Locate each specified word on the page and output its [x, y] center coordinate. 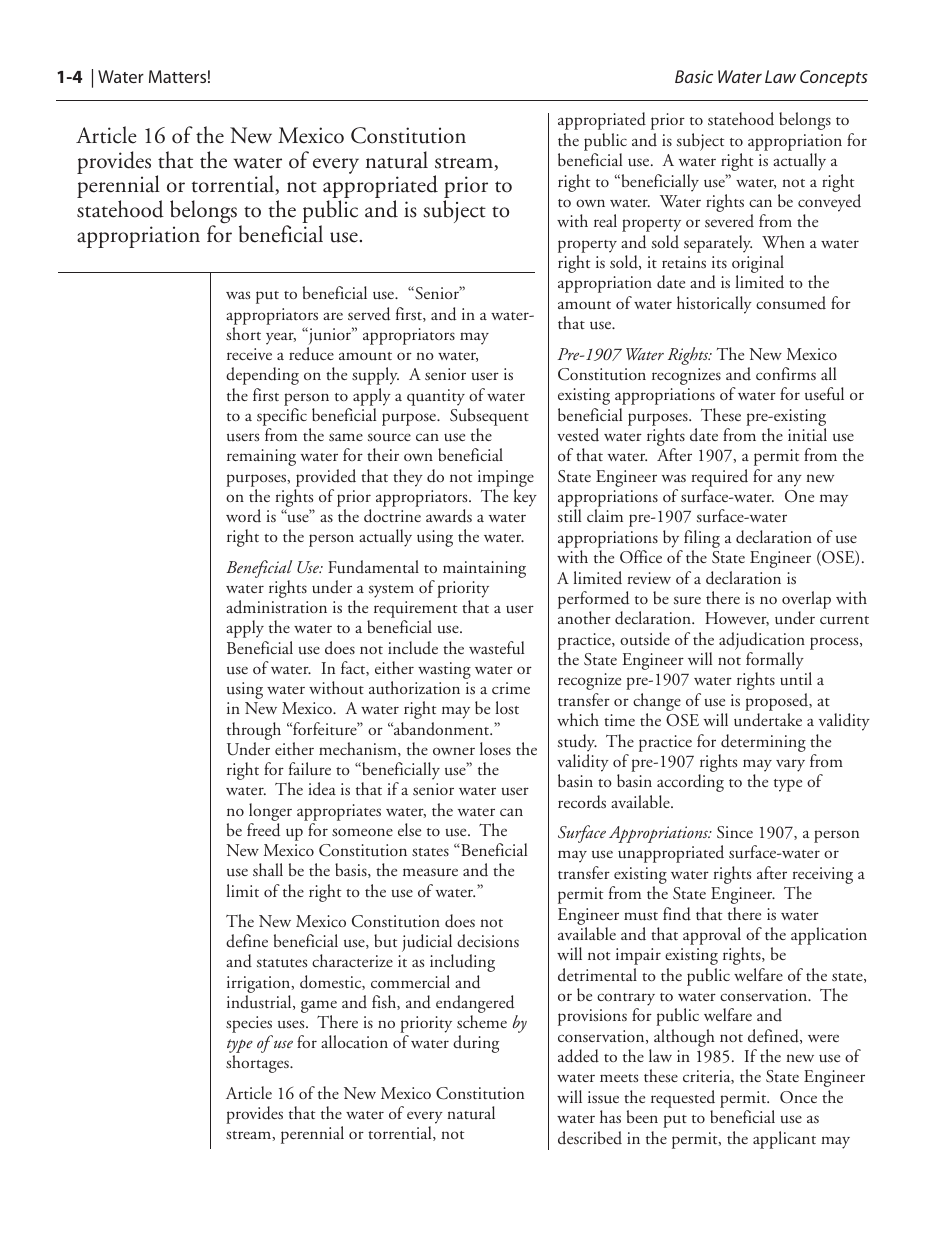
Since [735, 832]
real [605, 220]
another [584, 617]
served [369, 314]
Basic [694, 76]
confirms [786, 373]
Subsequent [489, 417]
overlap [806, 601]
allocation [354, 1041]
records [582, 802]
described [590, 1138]
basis [352, 870]
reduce [311, 354]
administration [276, 606]
